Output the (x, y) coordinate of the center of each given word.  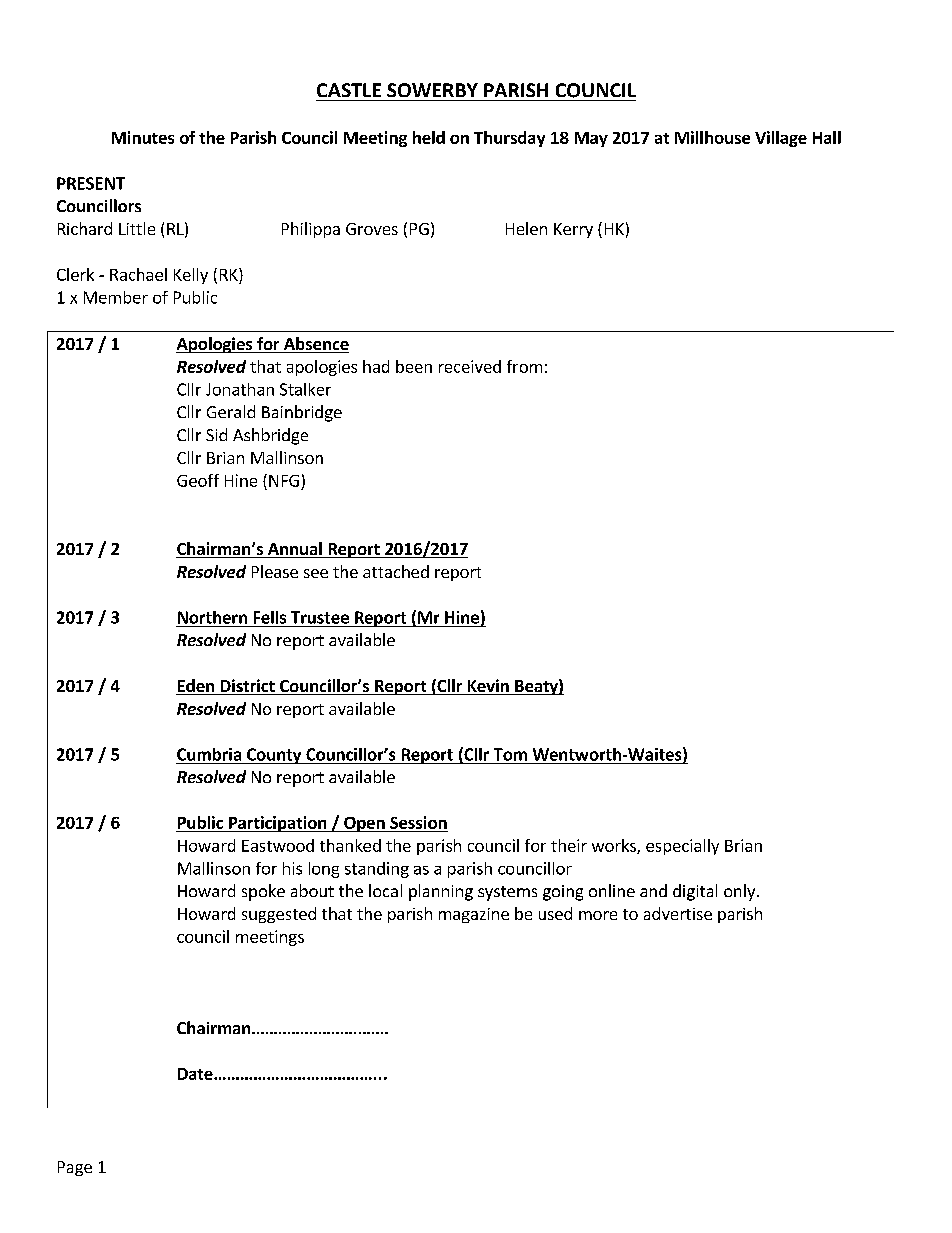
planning (441, 892)
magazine (474, 915)
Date (196, 1074)
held (429, 137)
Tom (510, 754)
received (470, 366)
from (524, 366)
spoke (263, 892)
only (741, 892)
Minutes (143, 137)
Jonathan (240, 389)
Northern (212, 617)
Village (781, 139)
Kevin (488, 687)
